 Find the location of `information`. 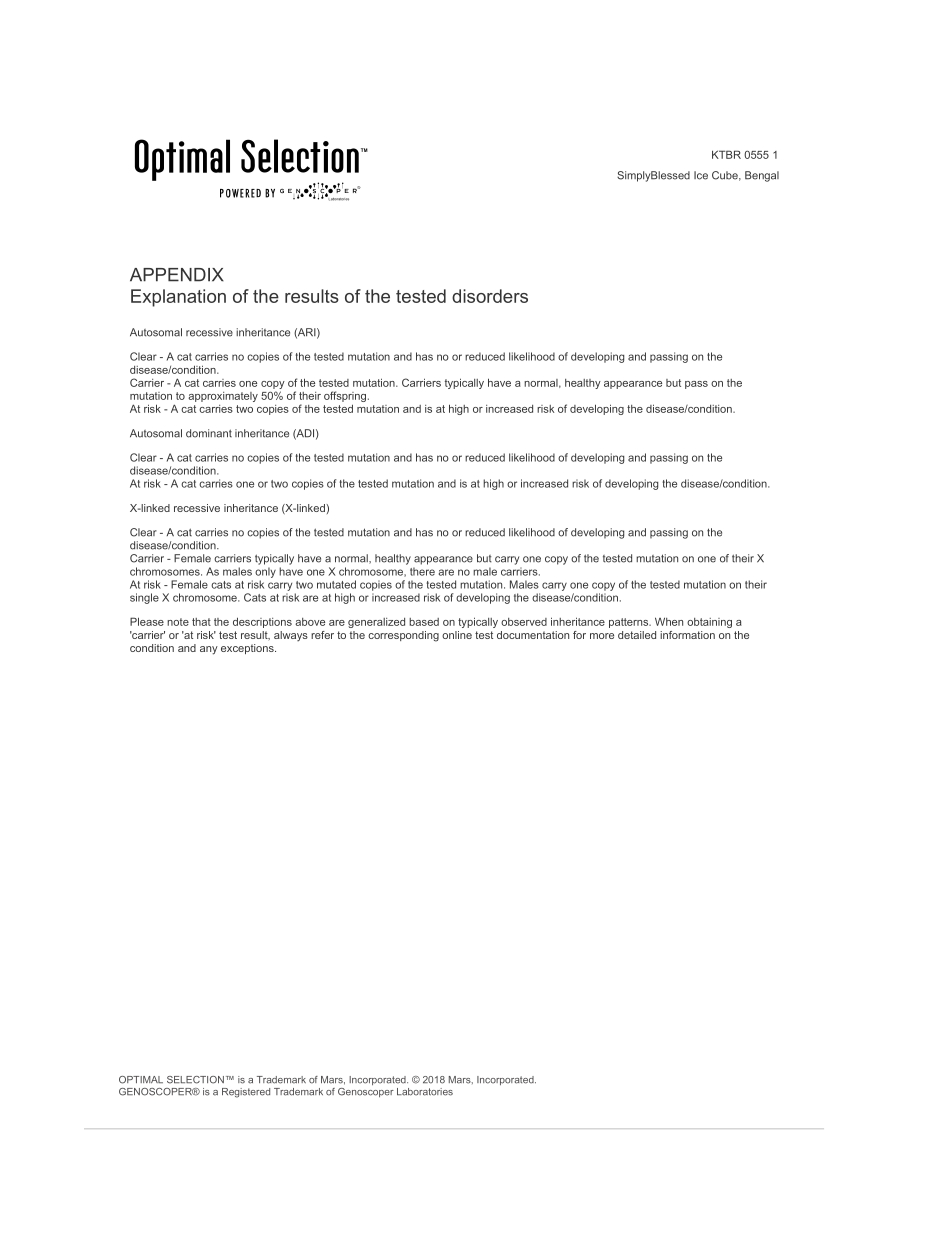

information is located at coordinates (687, 635).
